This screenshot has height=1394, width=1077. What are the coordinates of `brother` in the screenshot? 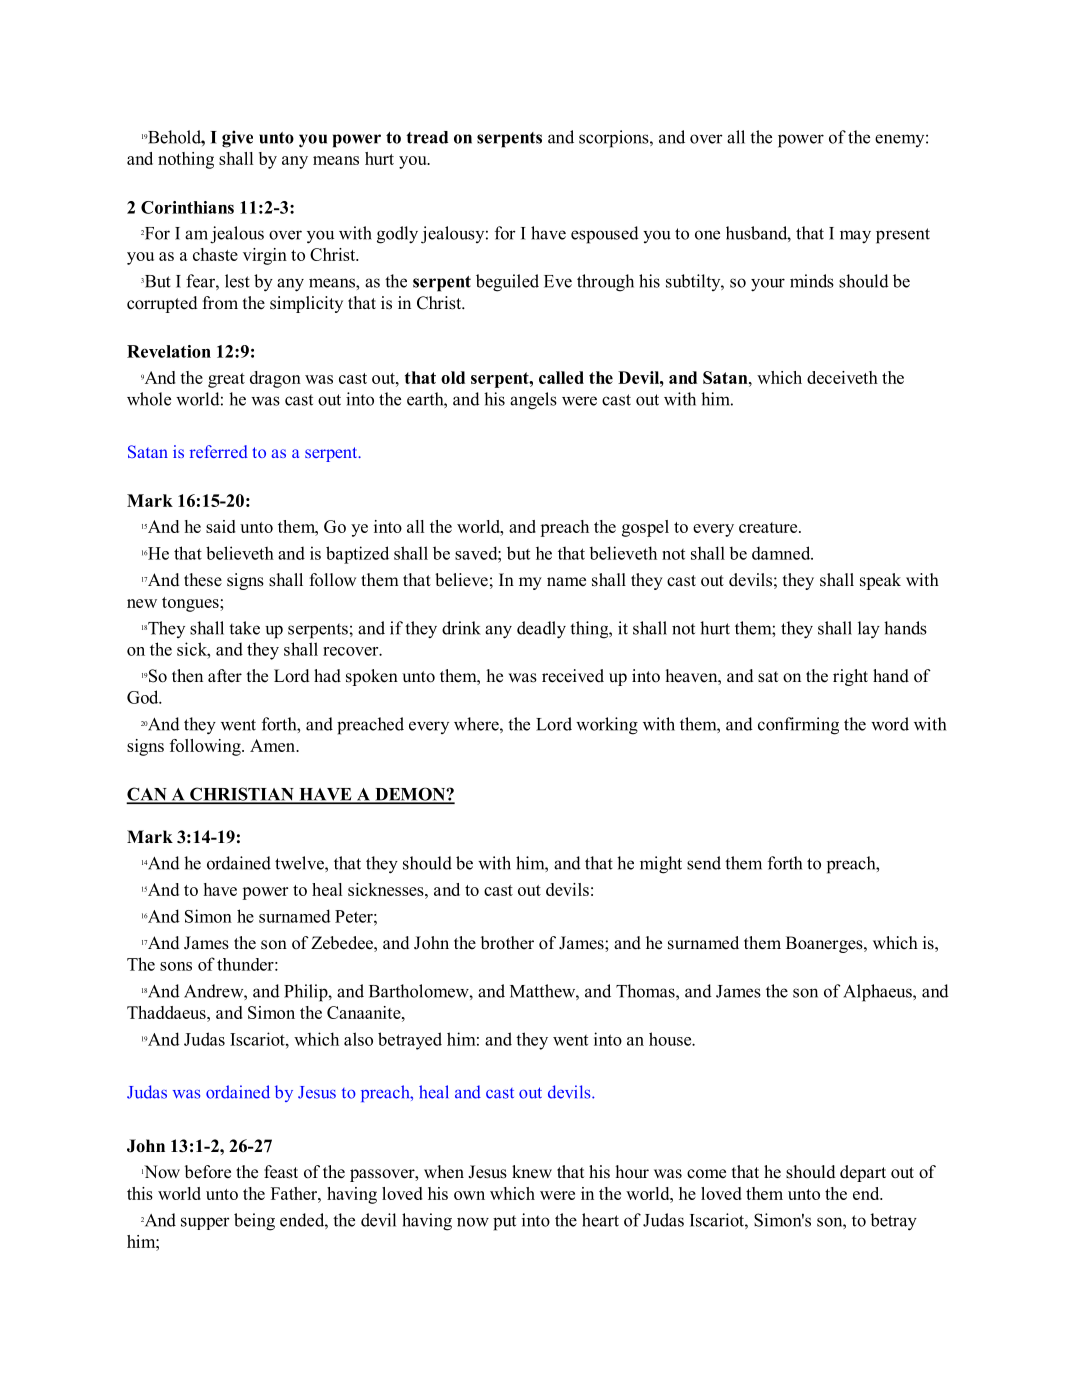 It's located at (507, 943).
